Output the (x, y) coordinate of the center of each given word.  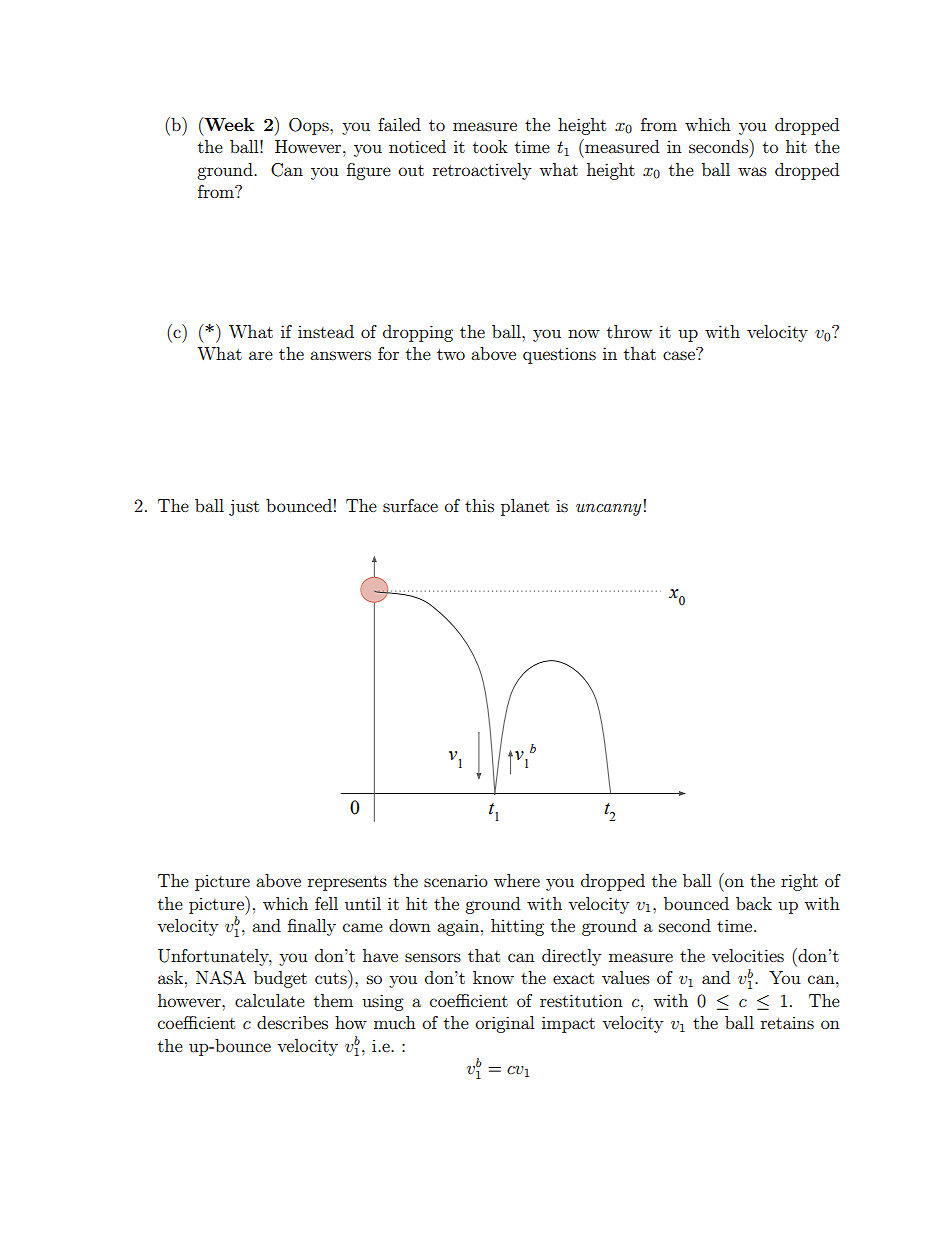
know (493, 977)
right (799, 882)
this (479, 505)
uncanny (608, 510)
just (244, 507)
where (517, 880)
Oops (310, 126)
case (679, 355)
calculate (270, 1000)
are (261, 355)
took (490, 146)
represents (347, 883)
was (752, 171)
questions (559, 356)
